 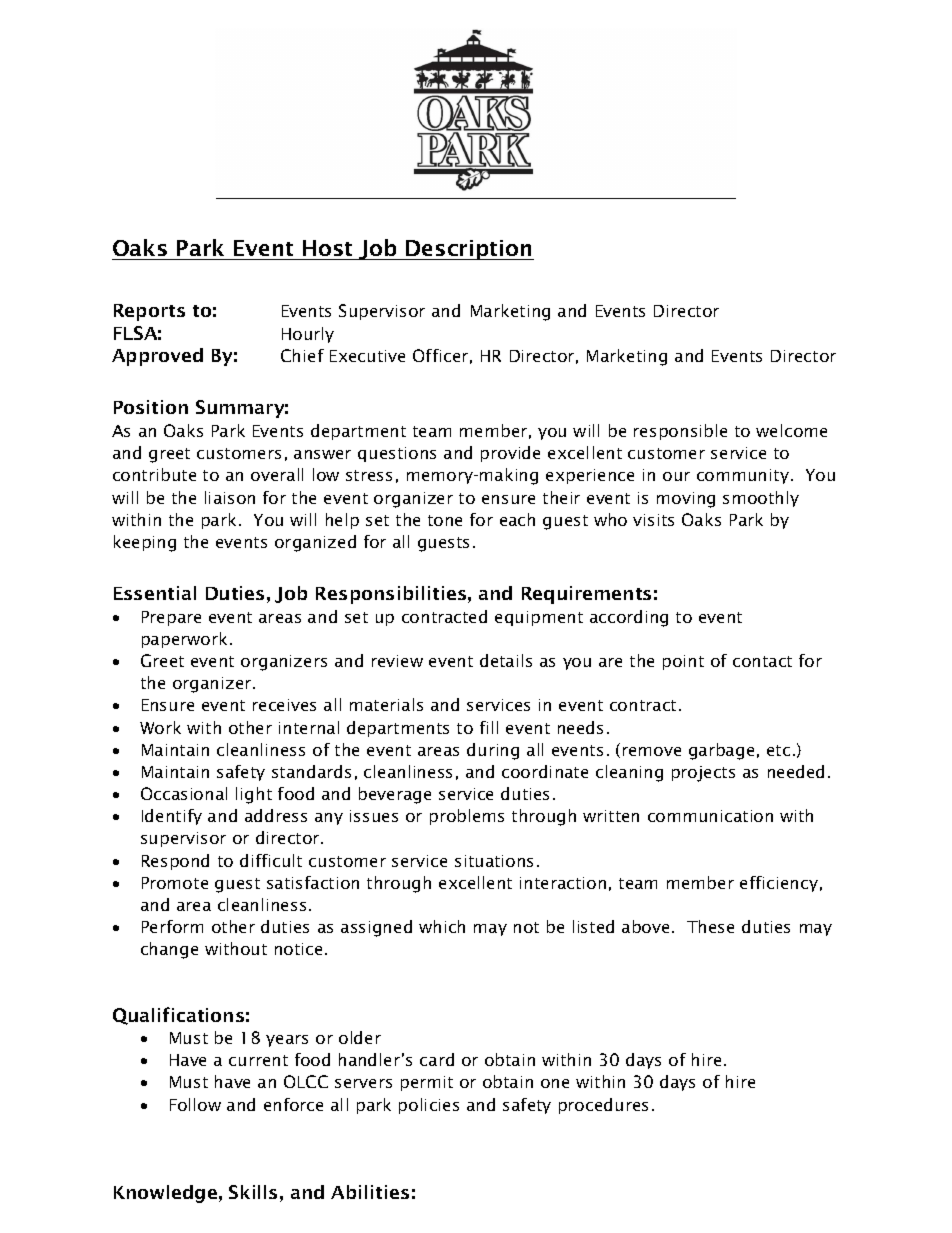 I want to click on Essential, so click(x=155, y=593).
